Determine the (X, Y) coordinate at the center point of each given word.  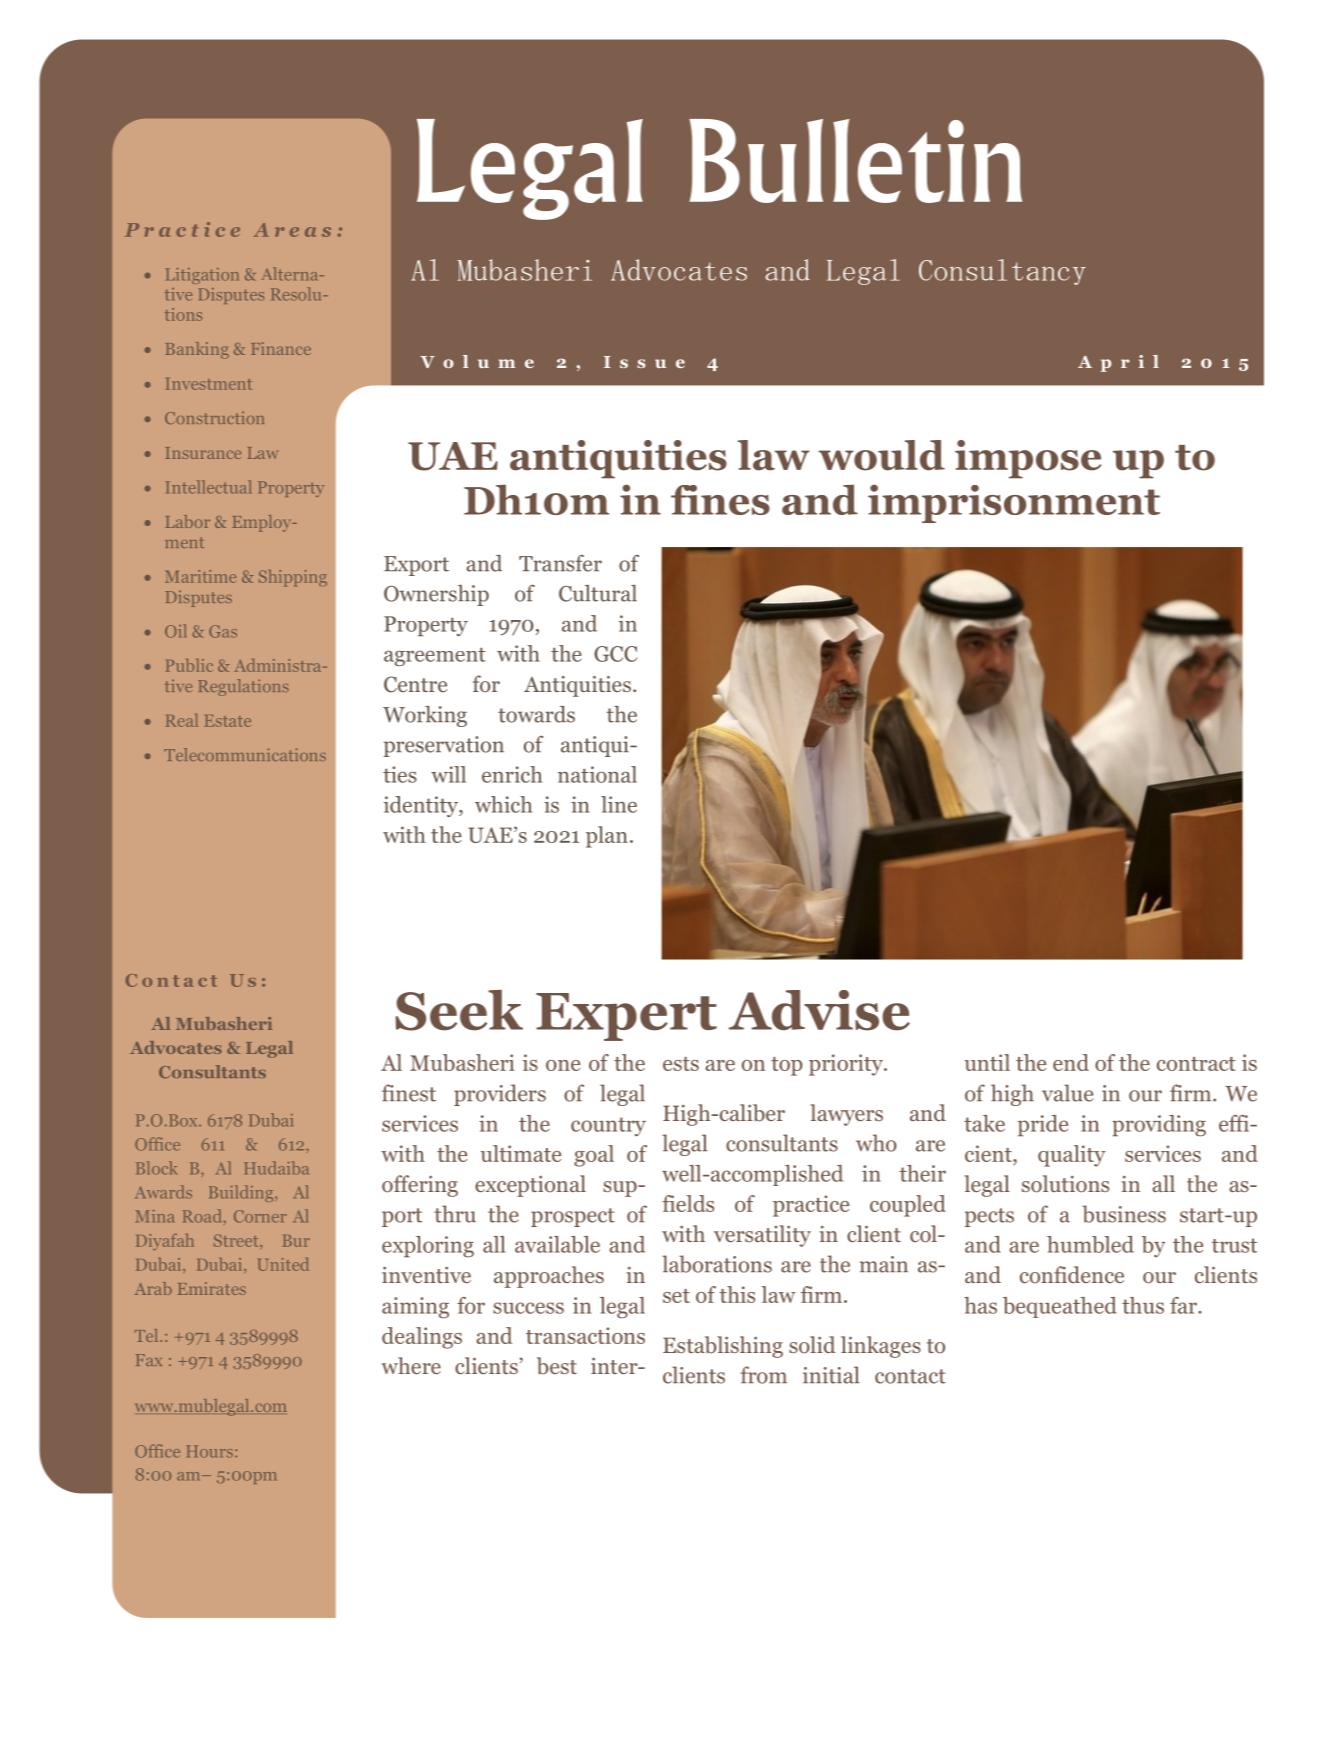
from (763, 1375)
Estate (227, 721)
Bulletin (855, 161)
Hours (209, 1451)
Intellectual (208, 487)
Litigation (202, 276)
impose (1028, 459)
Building (242, 1193)
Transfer (560, 563)
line (619, 804)
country (608, 1126)
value (1067, 1093)
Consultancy (1002, 272)
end (1071, 1062)
